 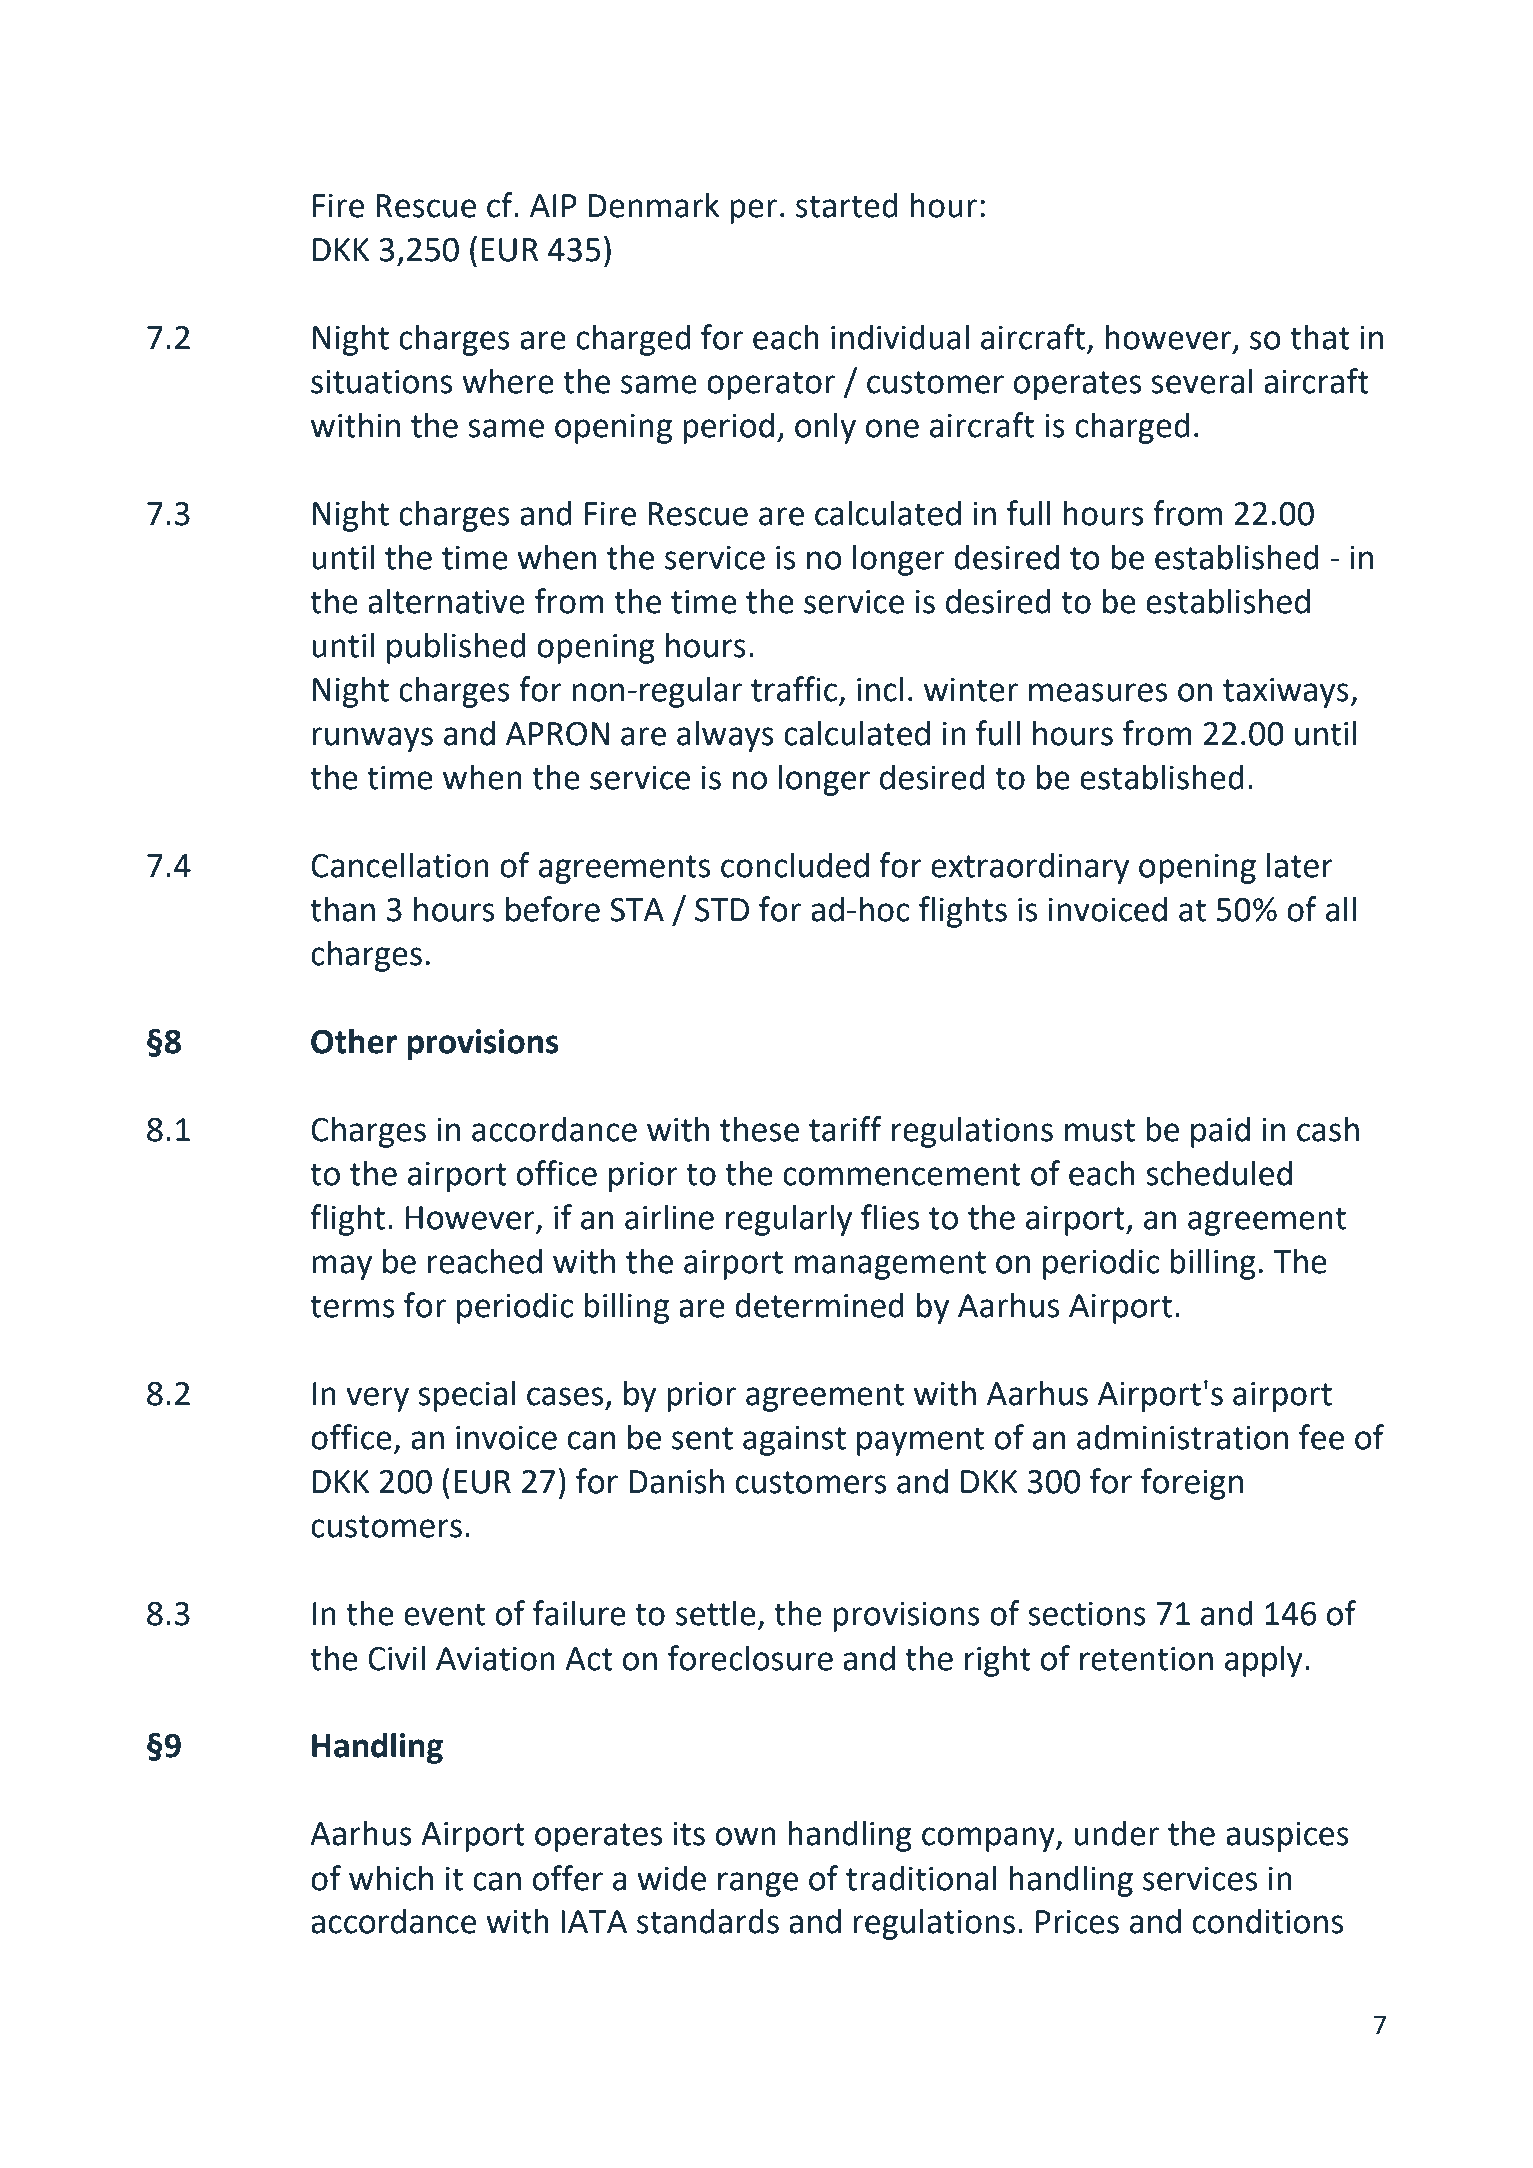 I want to click on Other, so click(x=354, y=1041).
